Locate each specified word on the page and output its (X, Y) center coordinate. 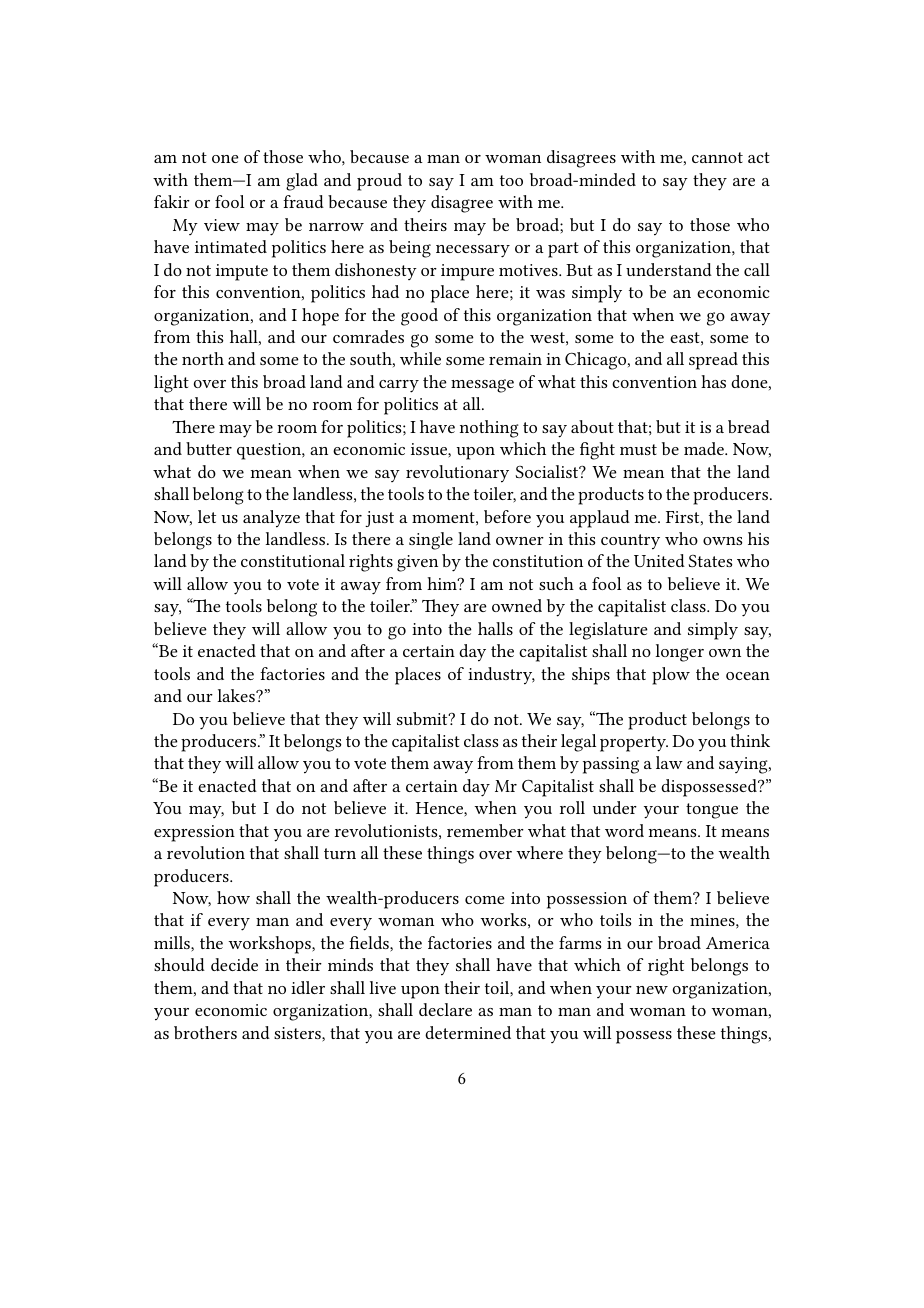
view (222, 225)
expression (194, 833)
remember (485, 830)
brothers (205, 1032)
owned (517, 605)
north (203, 358)
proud (379, 182)
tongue (712, 811)
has (713, 381)
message (482, 386)
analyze (271, 519)
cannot (717, 157)
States (710, 561)
